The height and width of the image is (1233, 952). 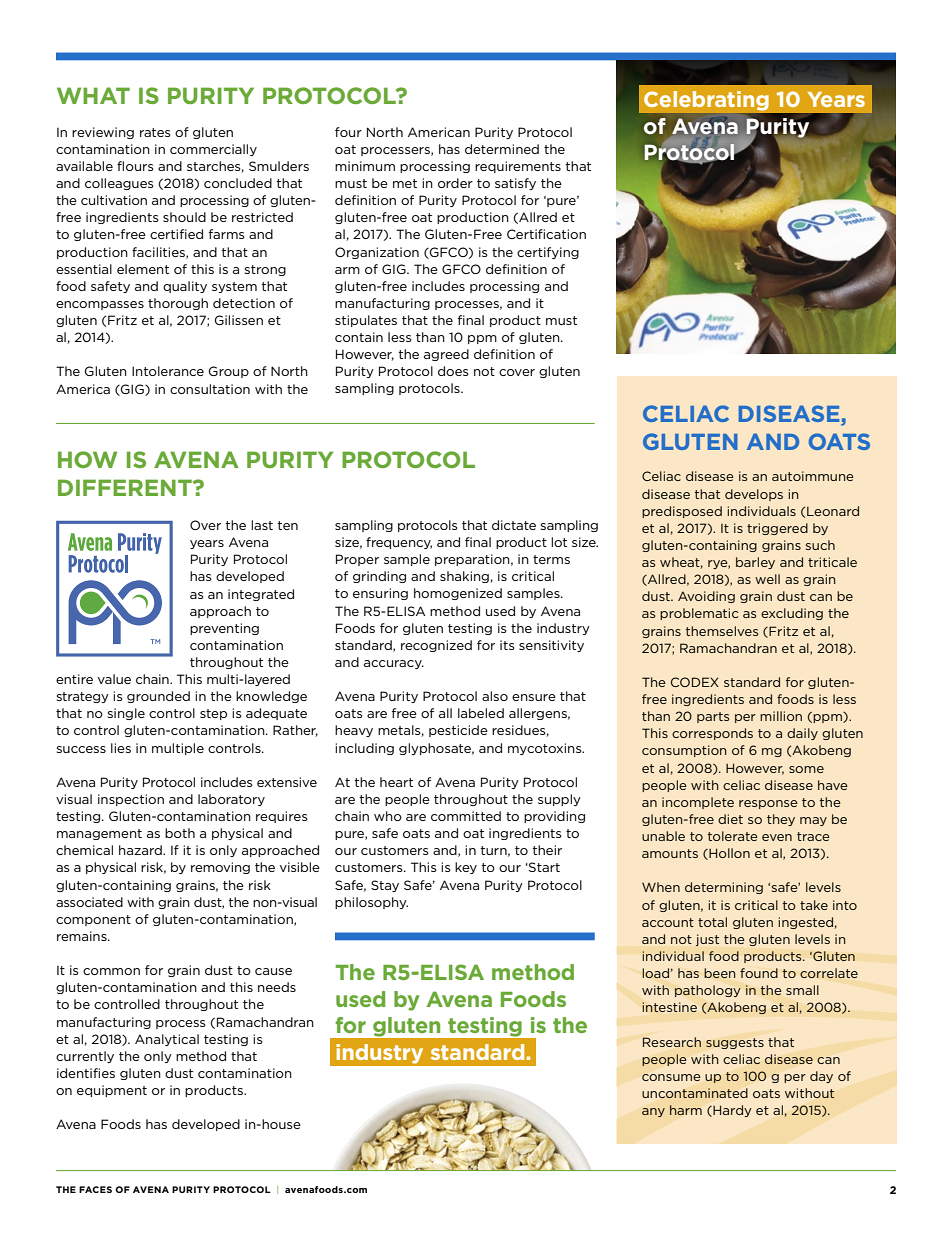 I want to click on FACES, so click(x=95, y=1189).
